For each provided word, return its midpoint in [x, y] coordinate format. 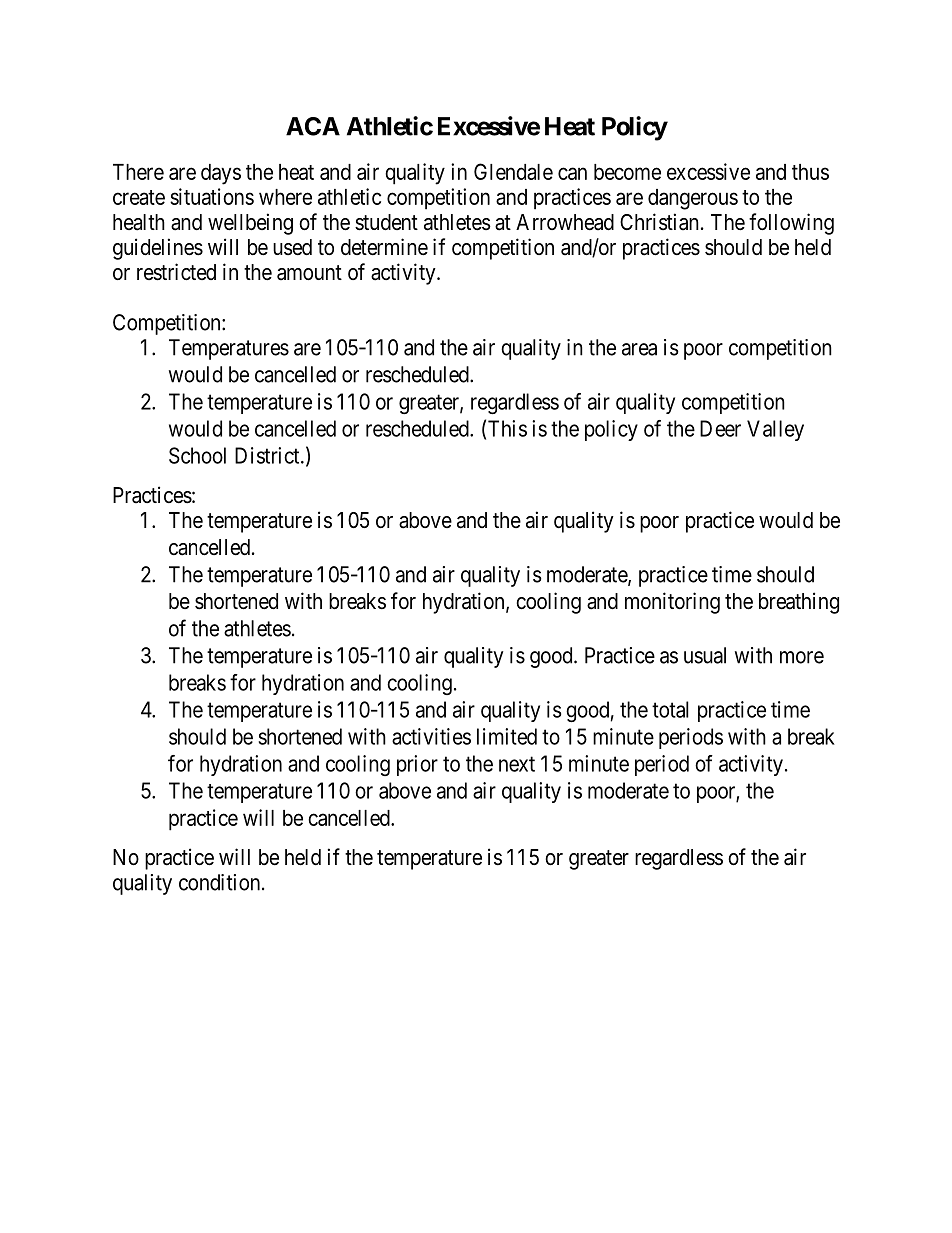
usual [705, 655]
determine [384, 247]
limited [507, 736]
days [221, 174]
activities [431, 736]
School [197, 455]
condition [219, 882]
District [268, 455]
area [639, 349]
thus [810, 172]
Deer [720, 428]
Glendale [513, 171]
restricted [176, 272]
